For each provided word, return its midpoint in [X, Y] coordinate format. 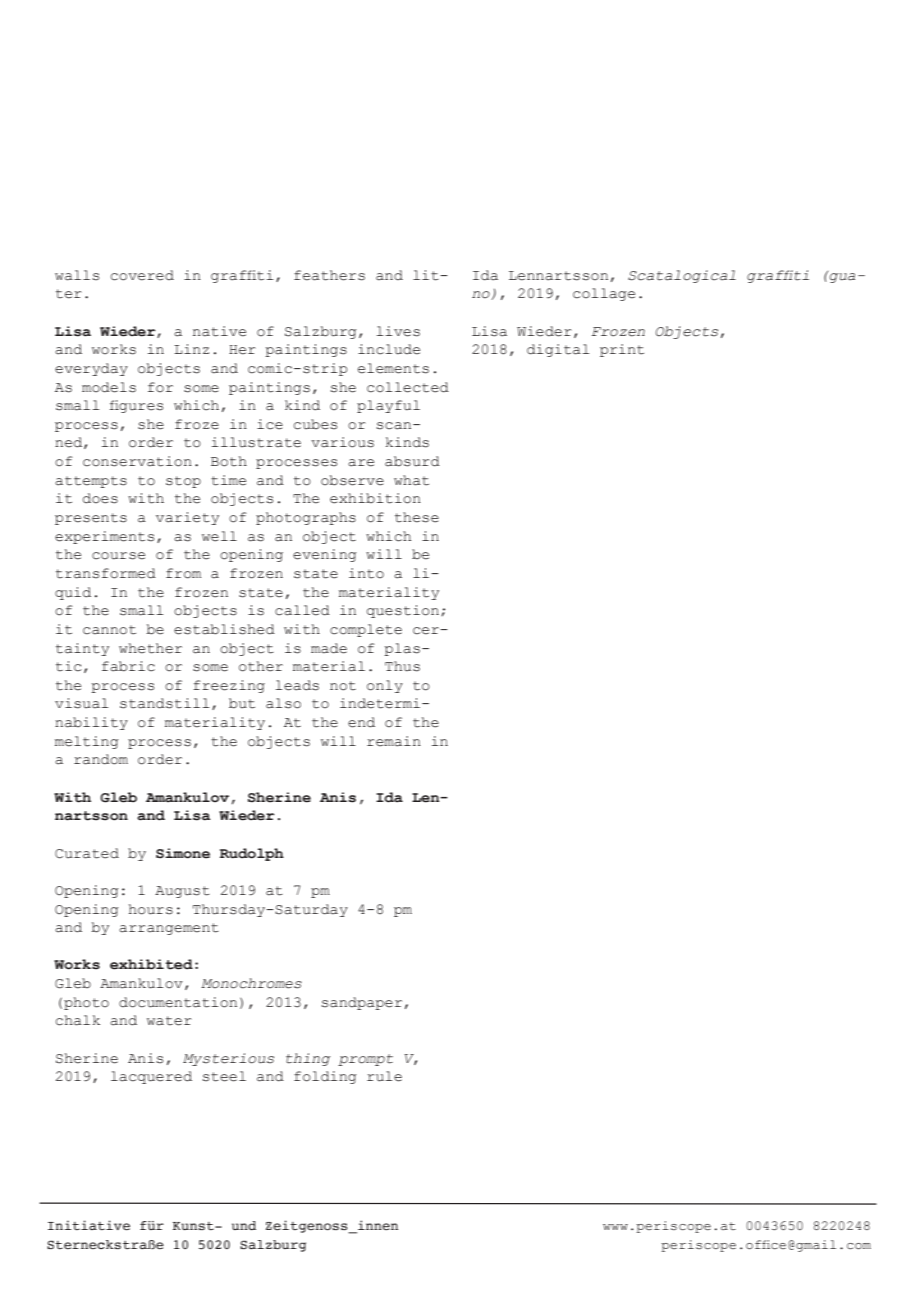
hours [151, 909]
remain [394, 741]
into [366, 573]
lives [398, 331]
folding [325, 1077]
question [403, 611]
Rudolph [252, 854]
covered [142, 275]
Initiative [89, 1225]
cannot [109, 630]
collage [604, 294]
